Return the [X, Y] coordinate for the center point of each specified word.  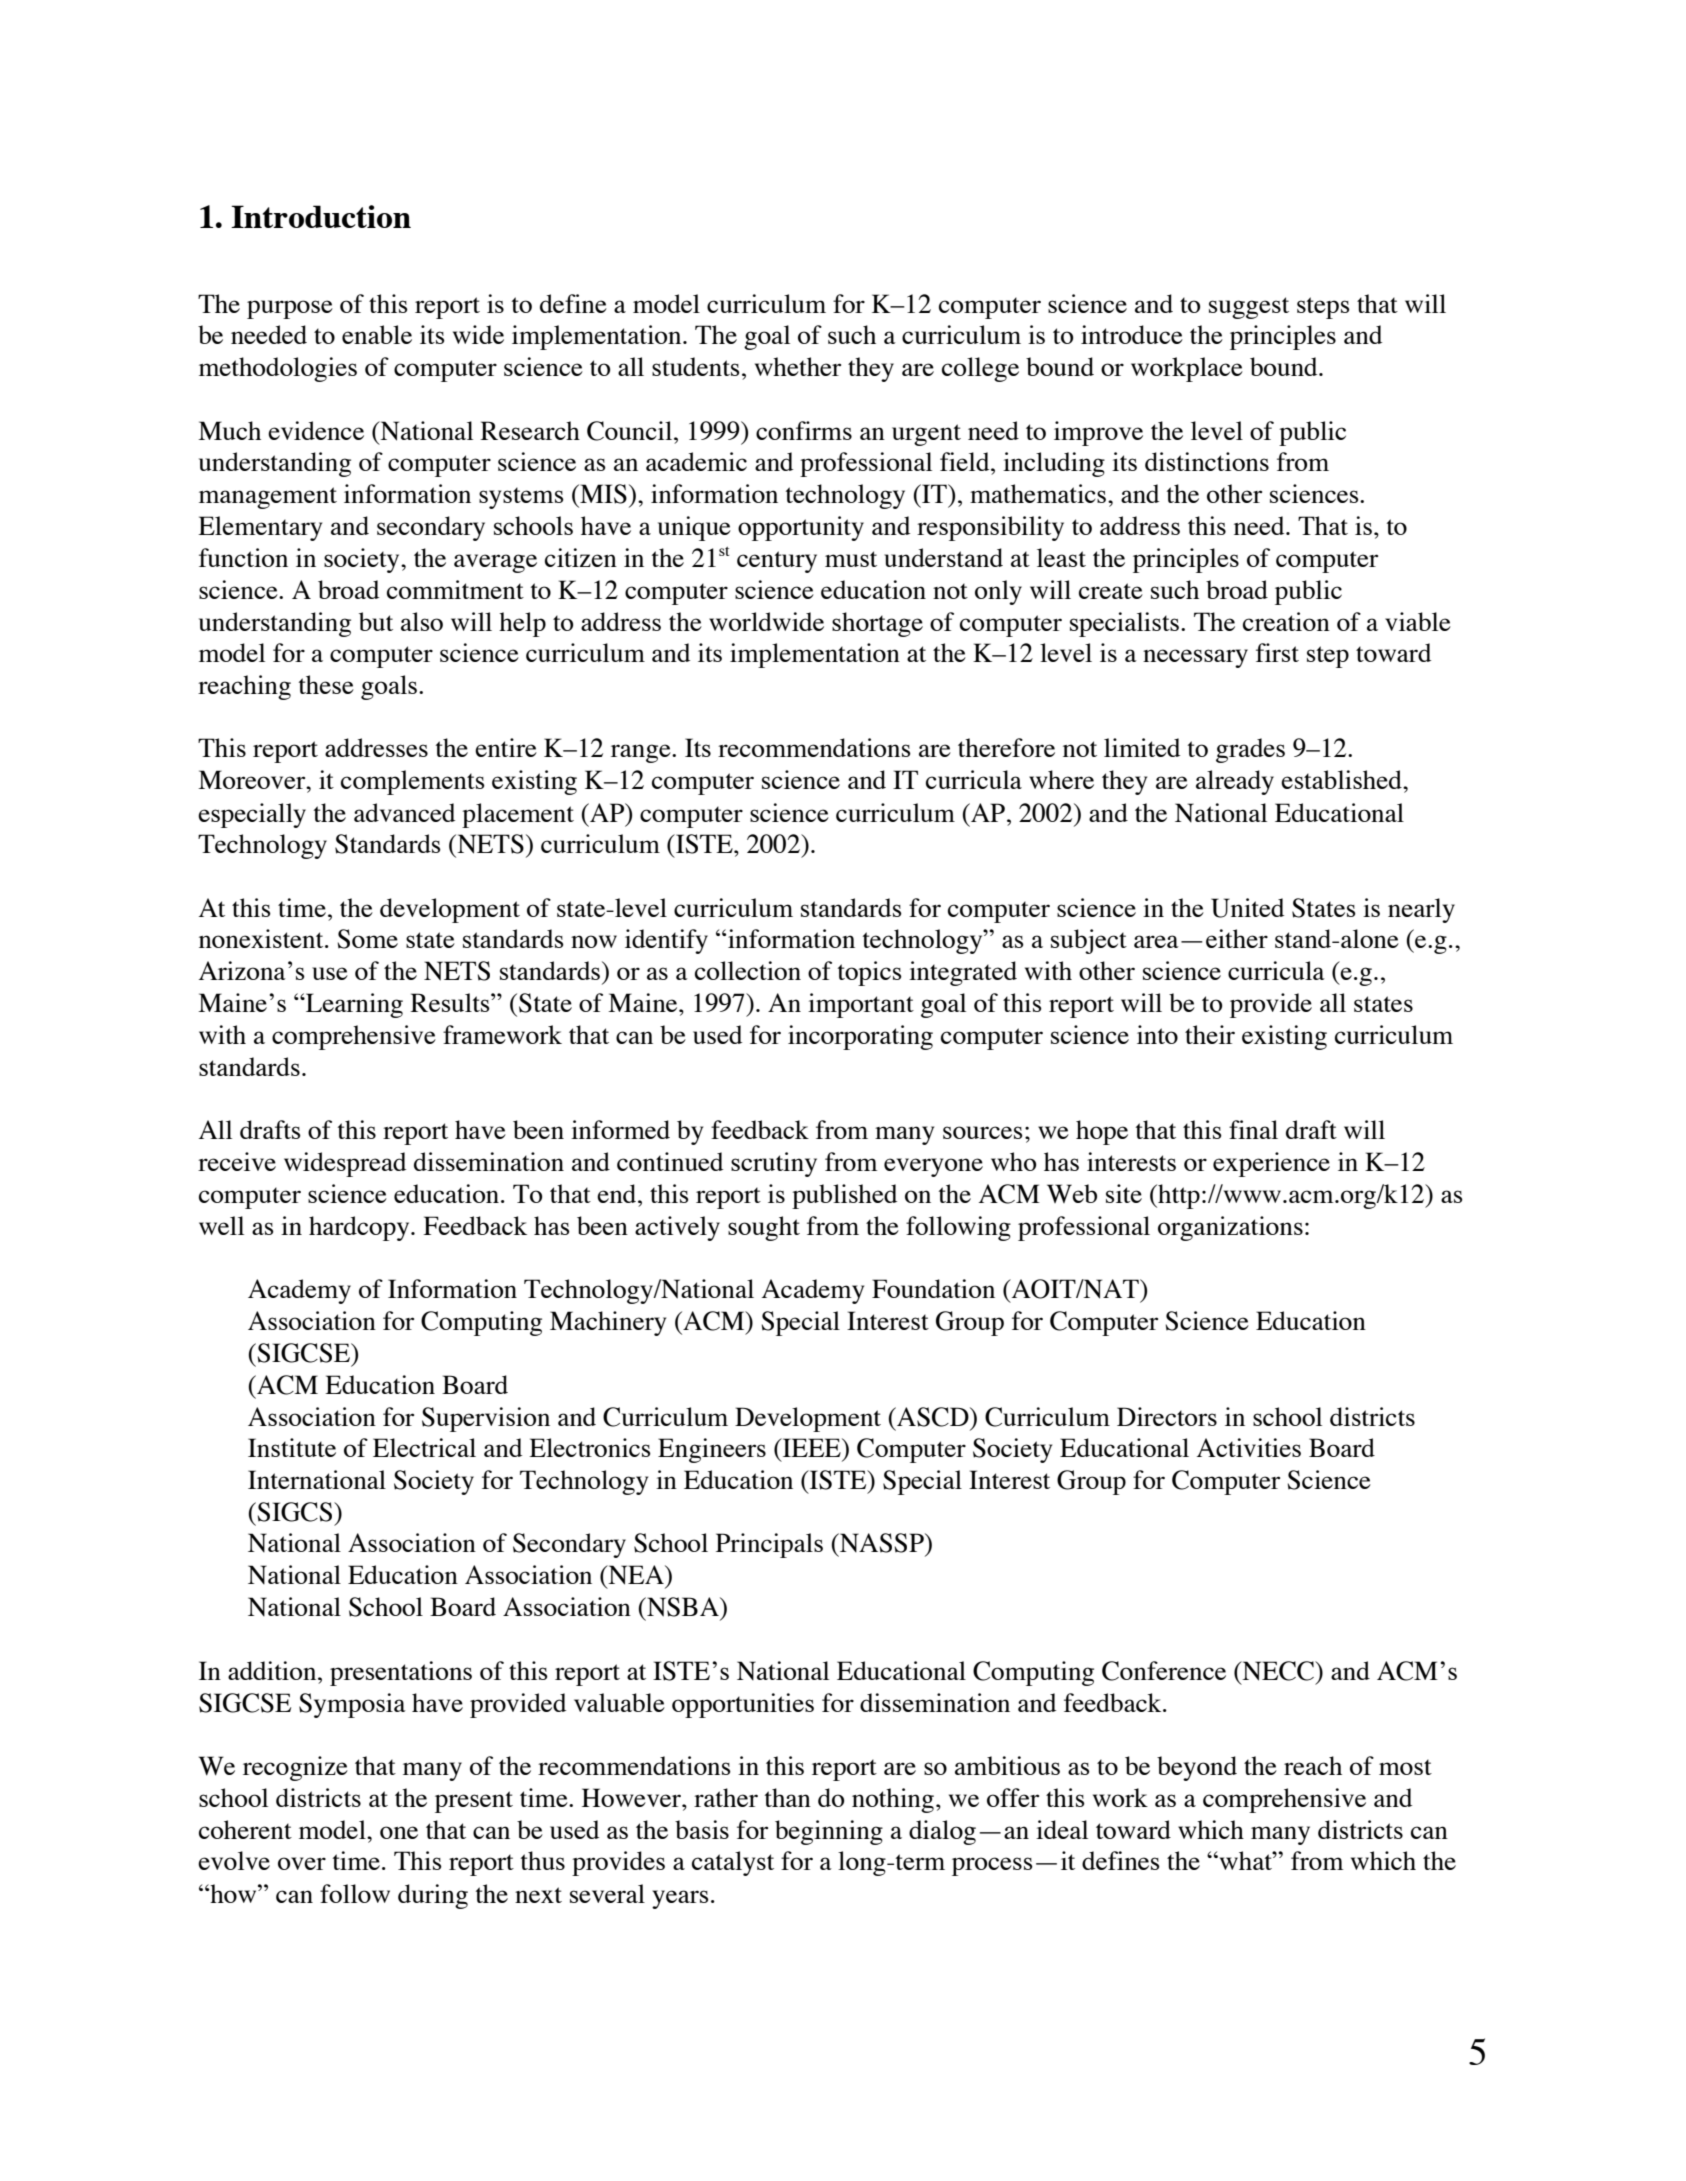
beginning [829, 1832]
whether [798, 366]
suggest [1249, 308]
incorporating [860, 1037]
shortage [877, 624]
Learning [353, 1005]
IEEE [811, 1447]
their [1210, 1034]
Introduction [321, 216]
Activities [1249, 1447]
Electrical [424, 1447]
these [326, 684]
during [433, 1896]
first [1277, 652]
